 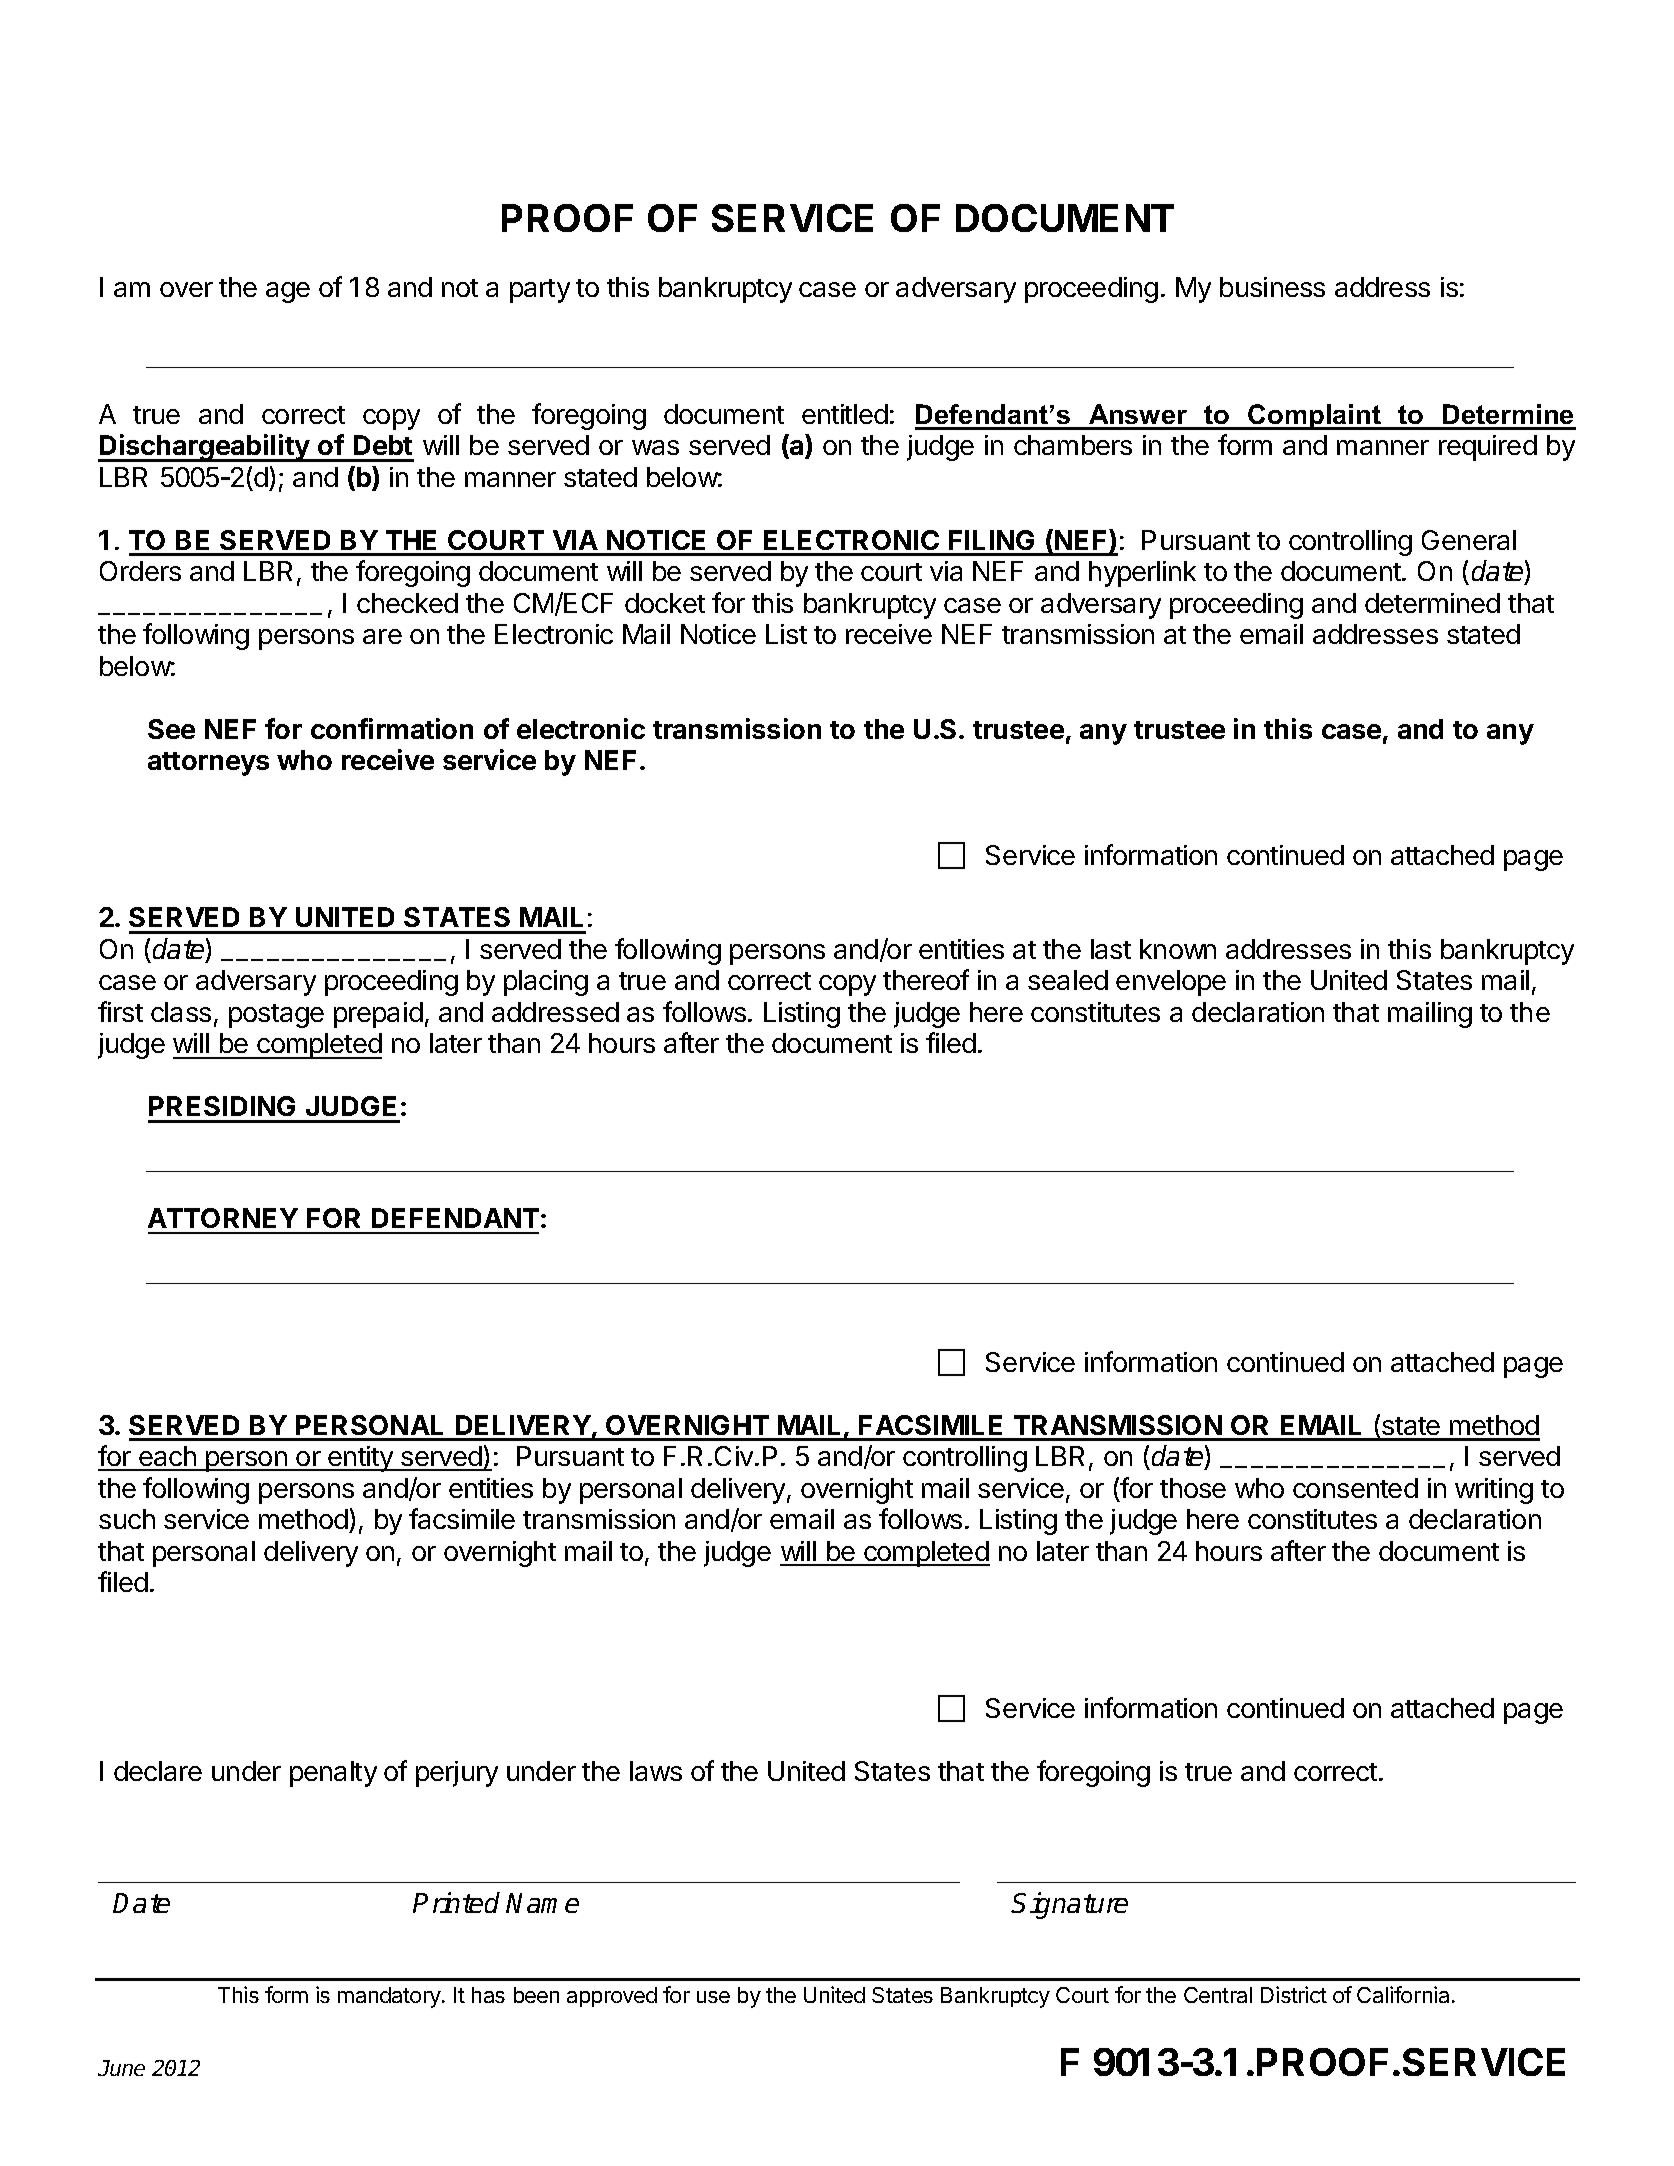 I want to click on entitled, so click(x=845, y=414).
